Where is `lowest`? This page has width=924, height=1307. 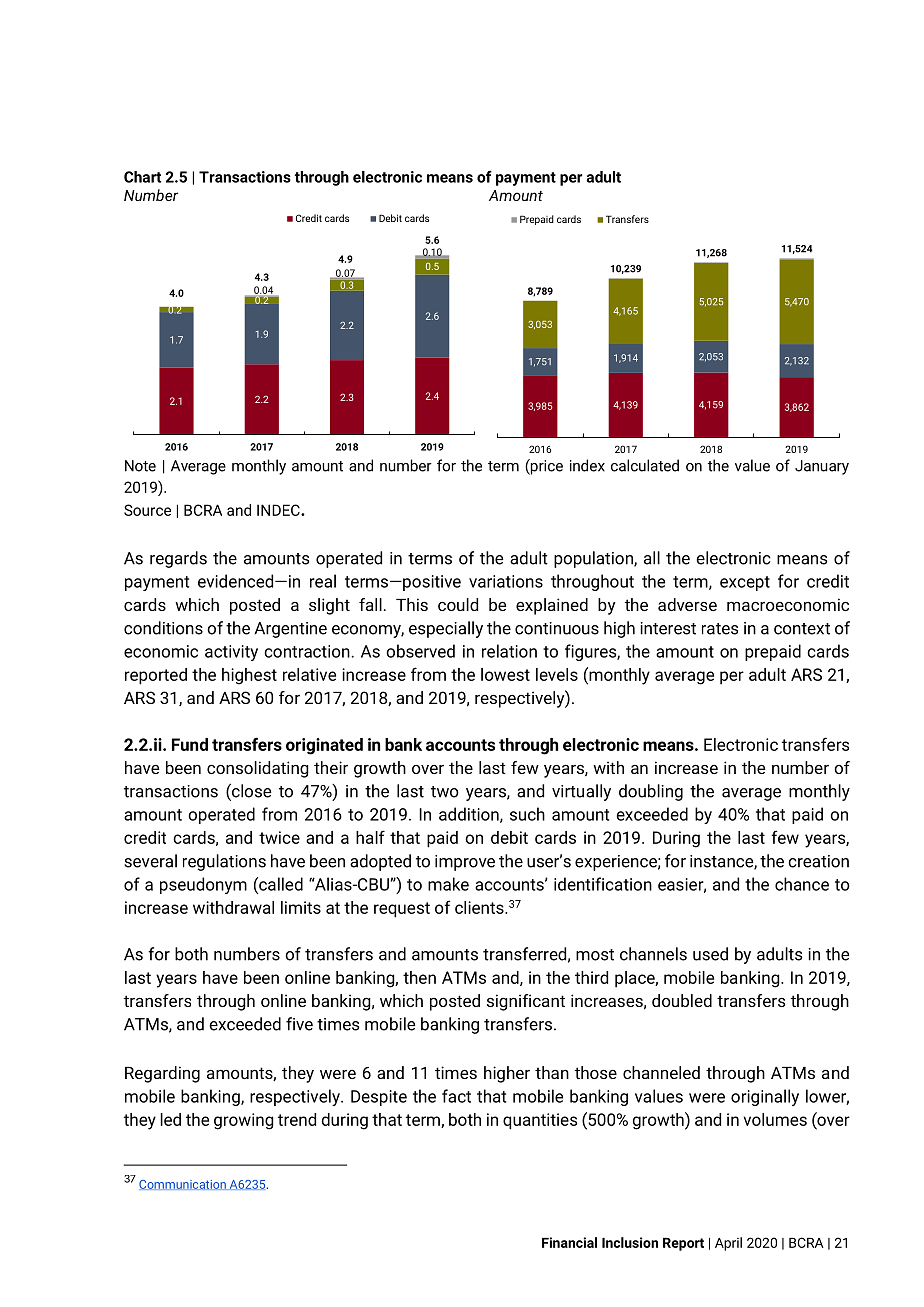 lowest is located at coordinates (505, 674).
